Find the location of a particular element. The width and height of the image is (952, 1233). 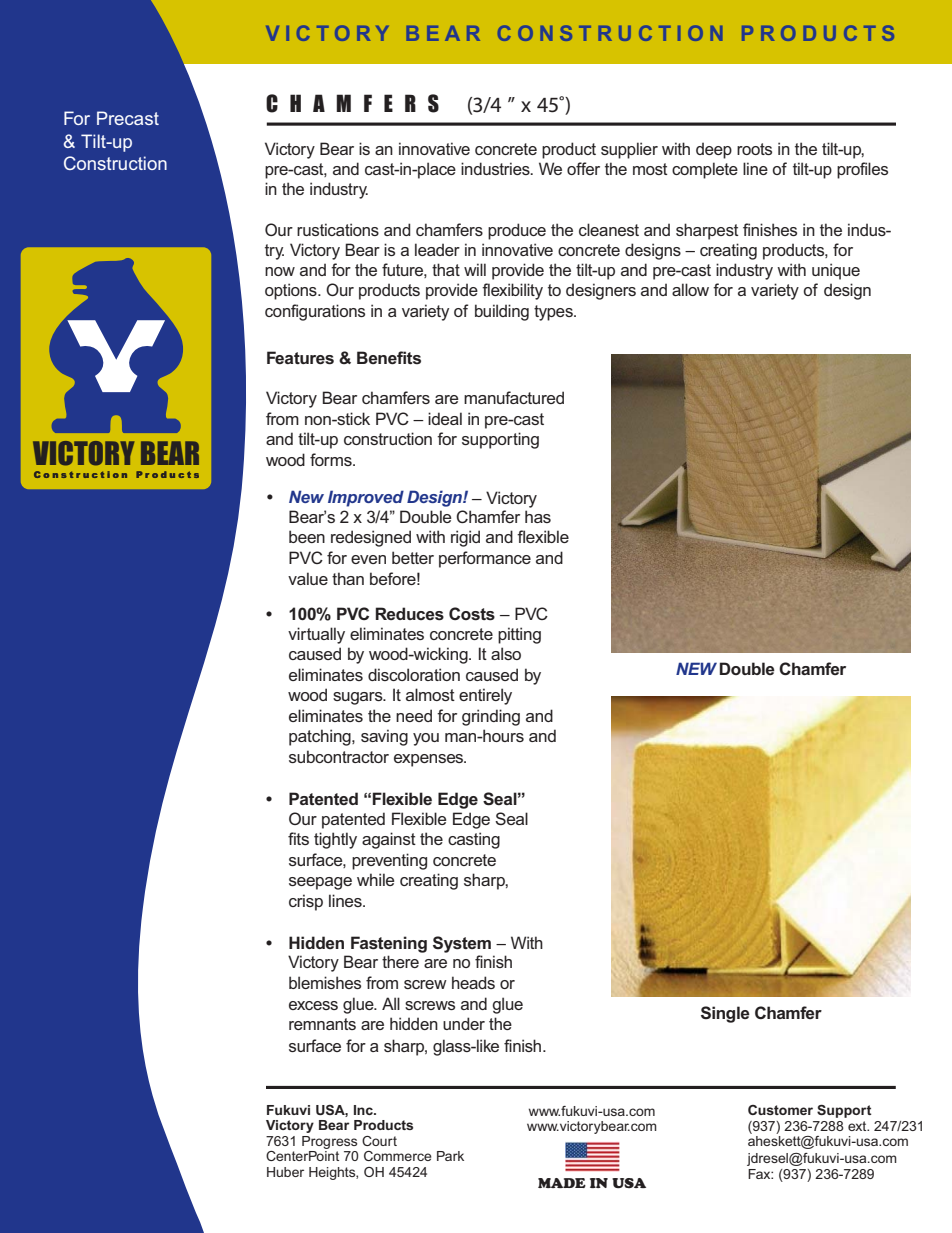

Single is located at coordinates (725, 1014).
